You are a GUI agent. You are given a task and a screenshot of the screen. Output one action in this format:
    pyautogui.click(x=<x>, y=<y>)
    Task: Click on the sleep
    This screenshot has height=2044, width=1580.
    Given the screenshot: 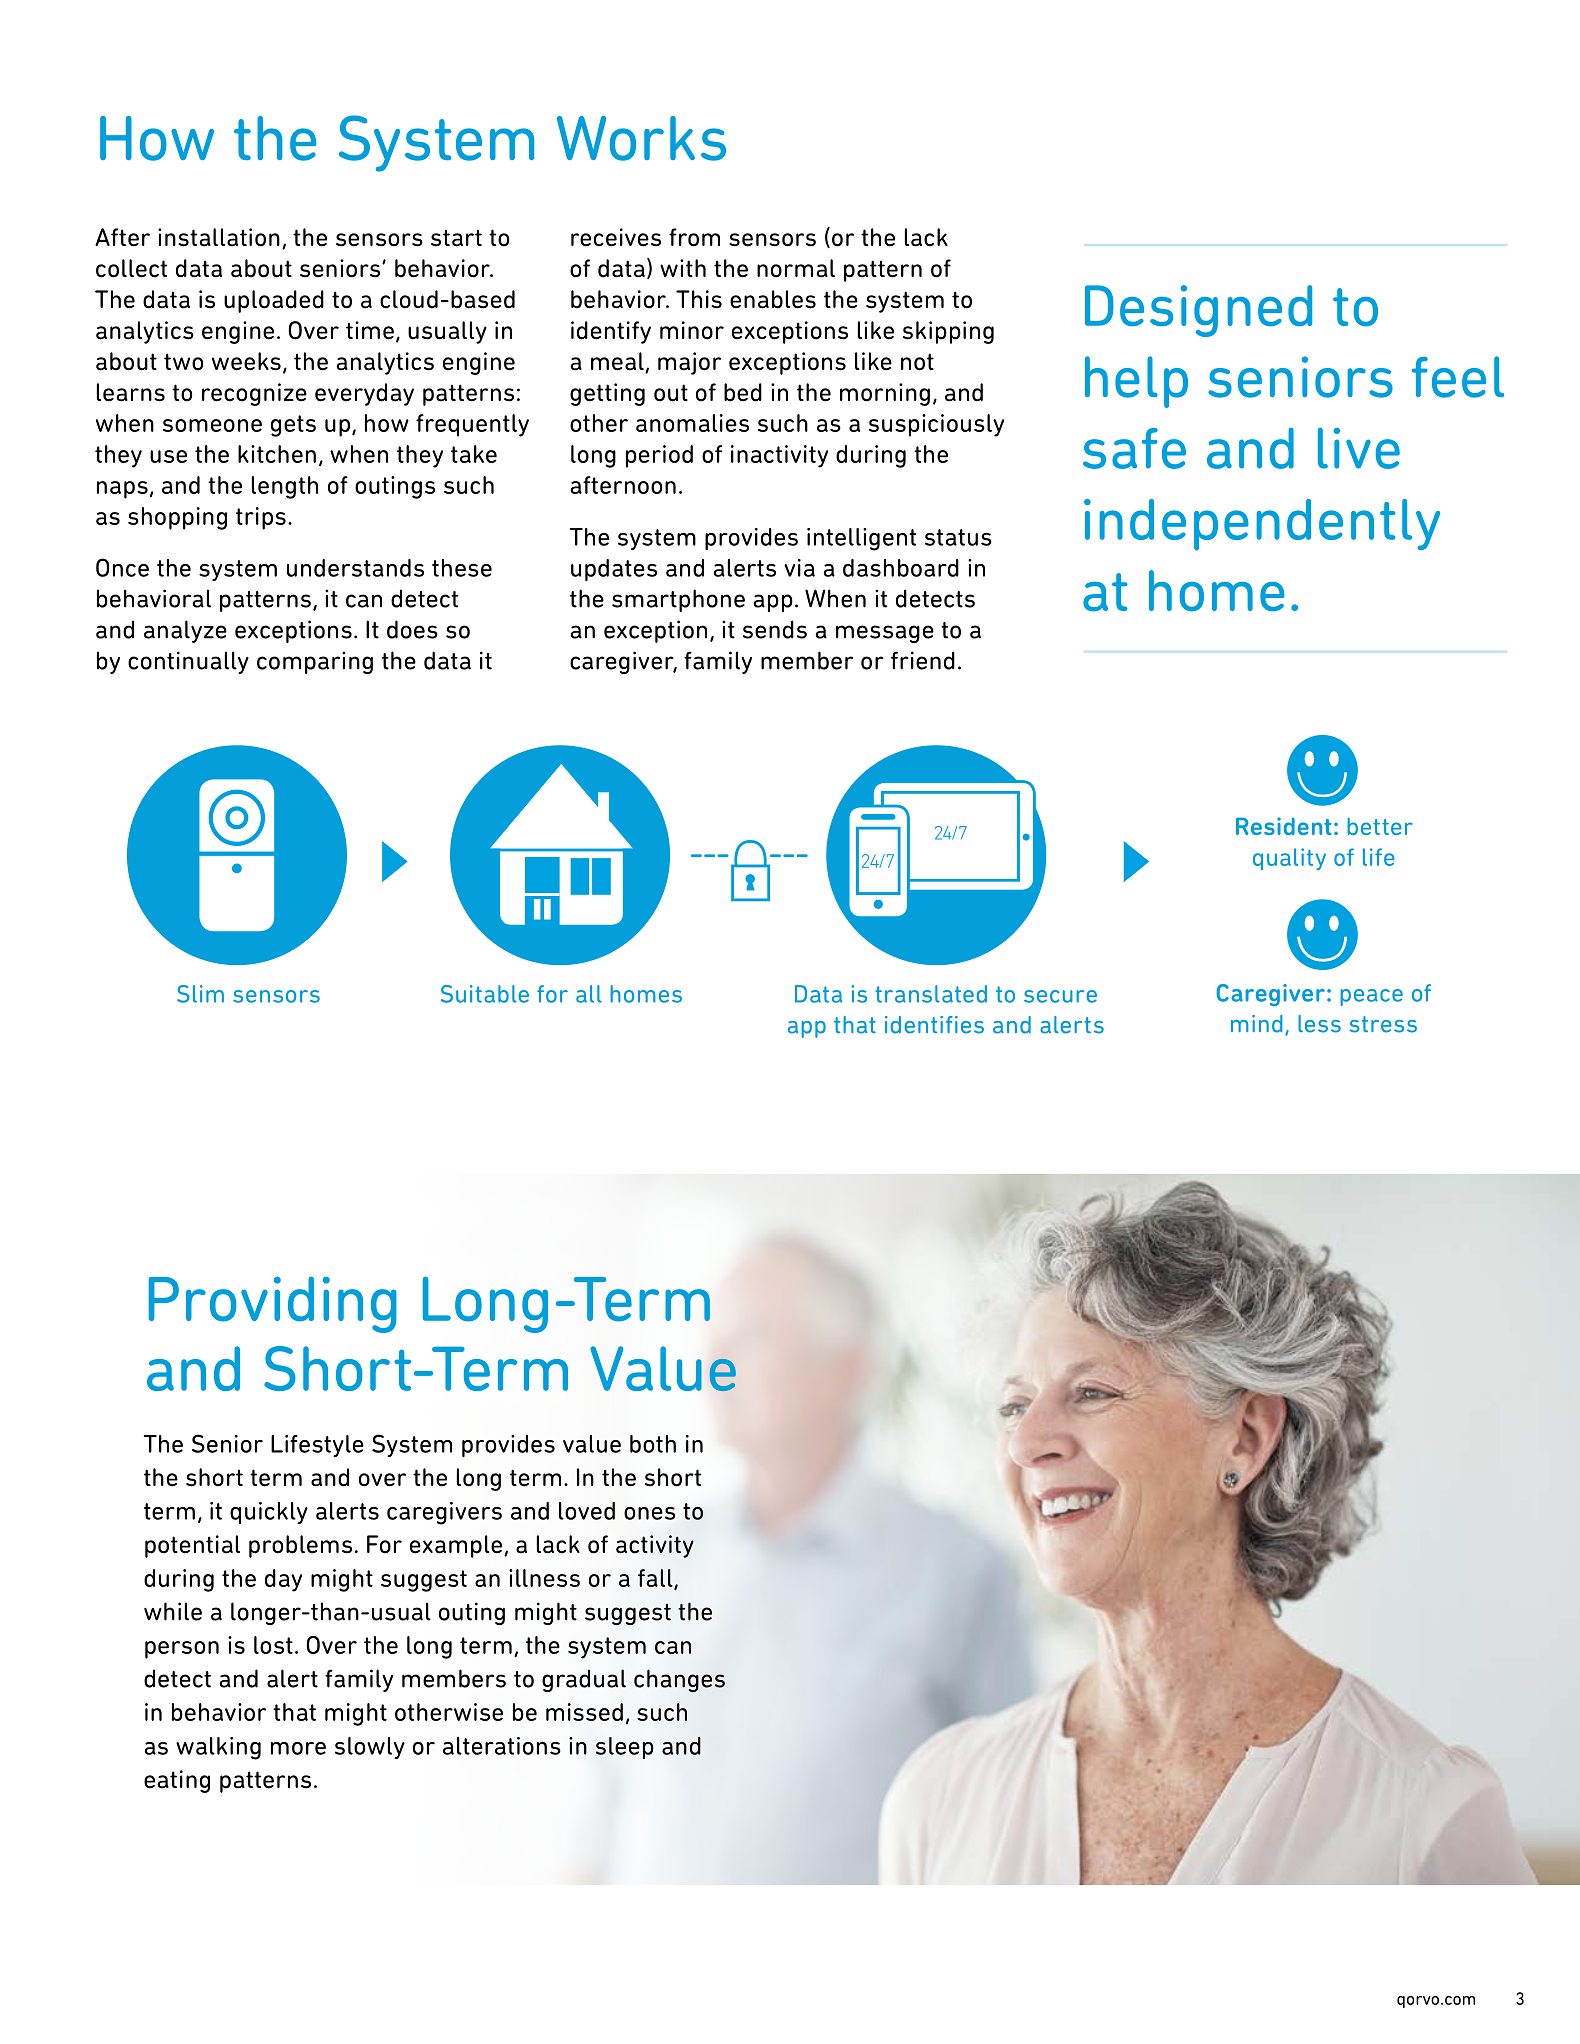 What is the action you would take?
    pyautogui.click(x=625, y=1748)
